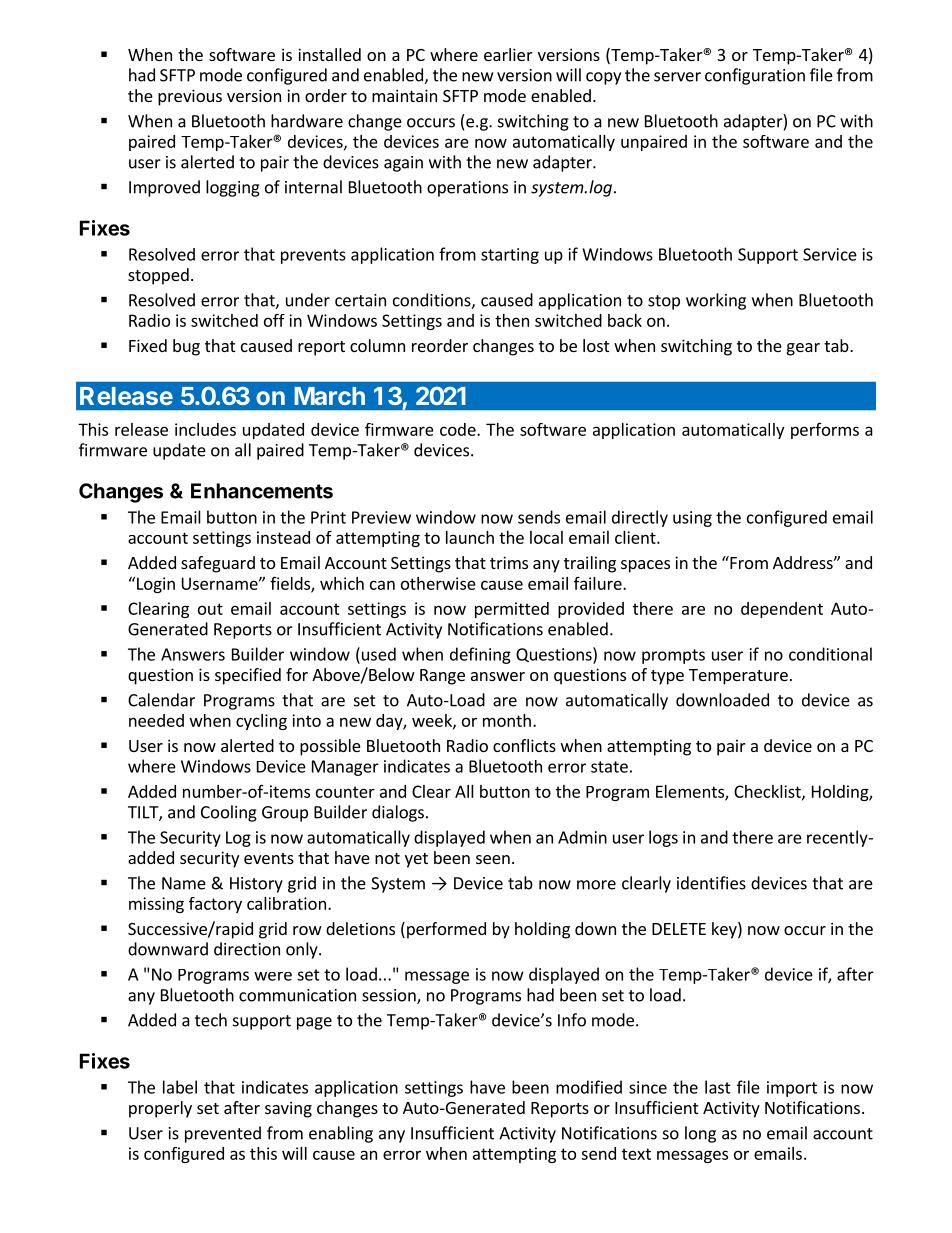 The image size is (952, 1233). What do you see at coordinates (803, 349) in the document?
I see `gear` at bounding box center [803, 349].
